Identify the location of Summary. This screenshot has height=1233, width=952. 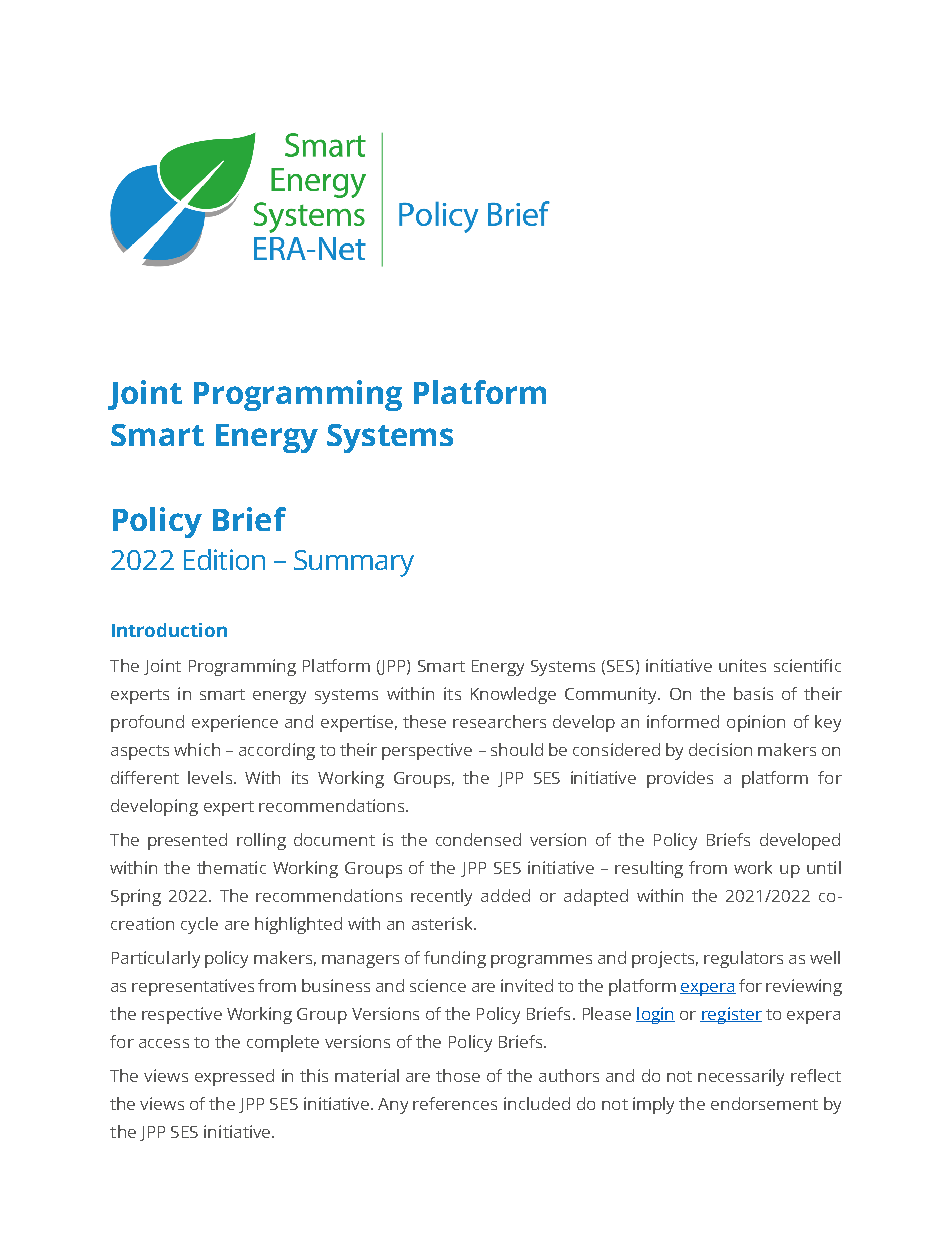
(354, 563).
